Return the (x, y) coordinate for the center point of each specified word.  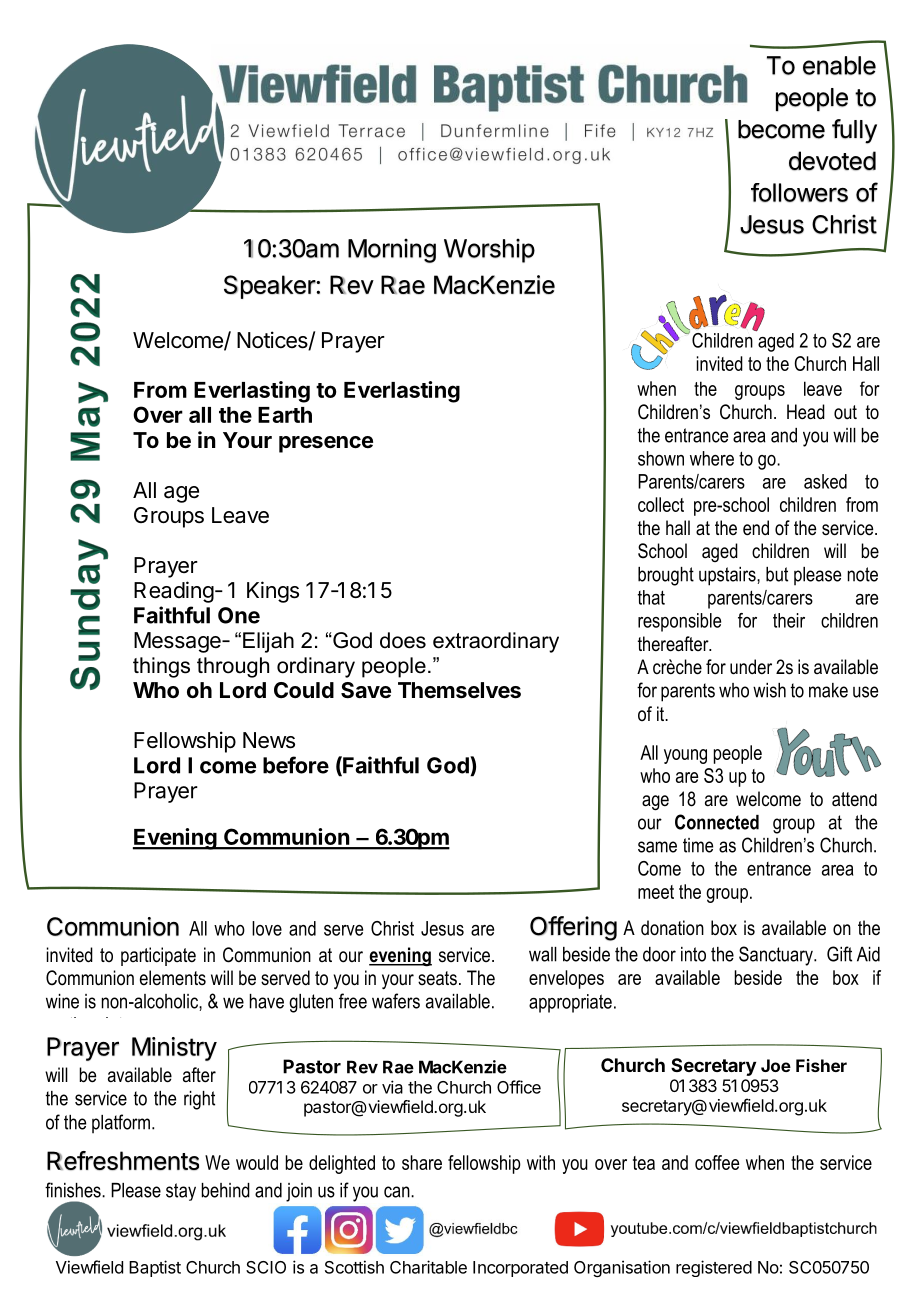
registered (714, 1268)
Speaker (270, 287)
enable (839, 65)
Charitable (428, 1267)
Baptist (155, 1268)
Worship (489, 250)
